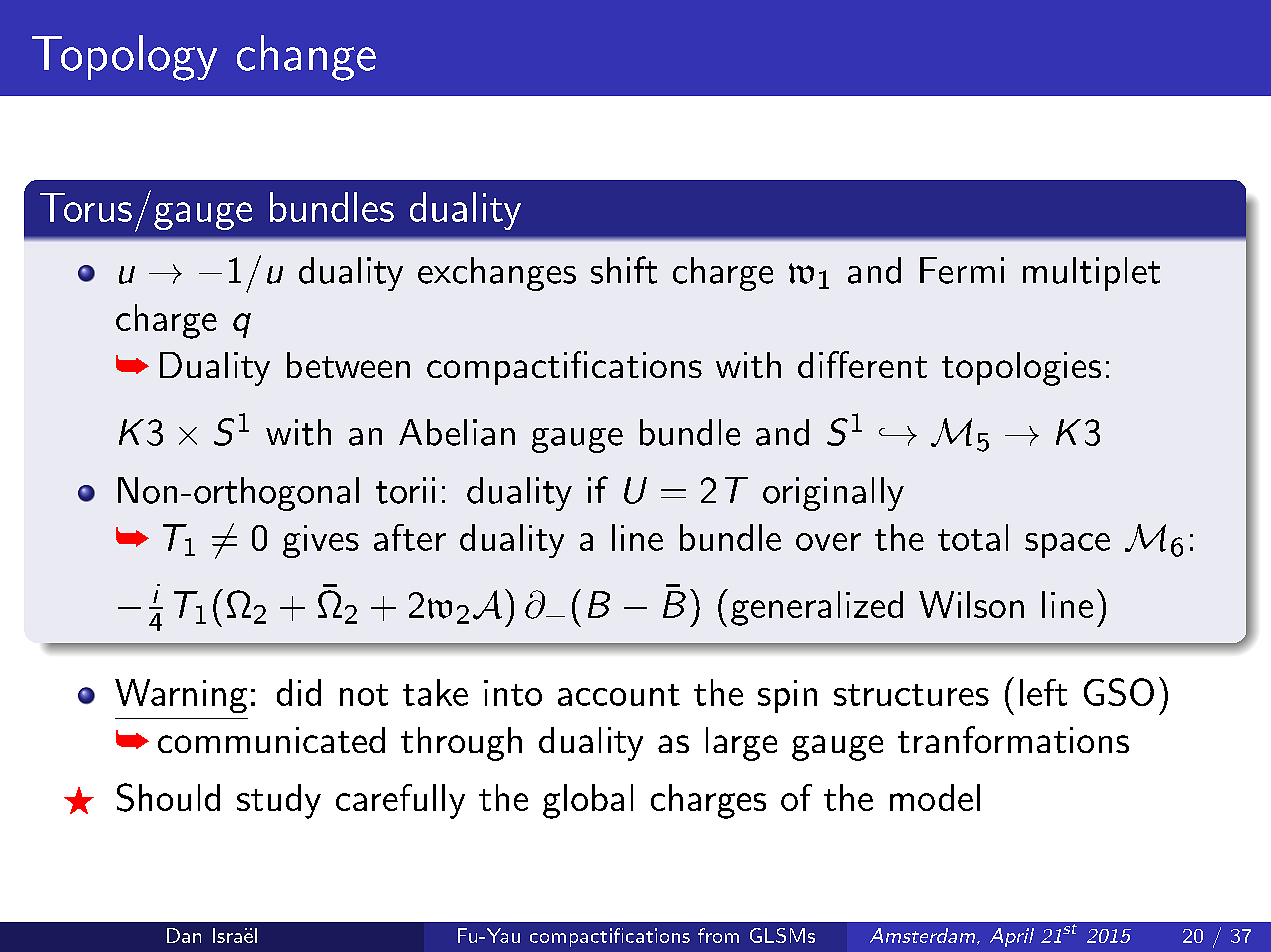  I want to click on Fermi, so click(962, 270).
